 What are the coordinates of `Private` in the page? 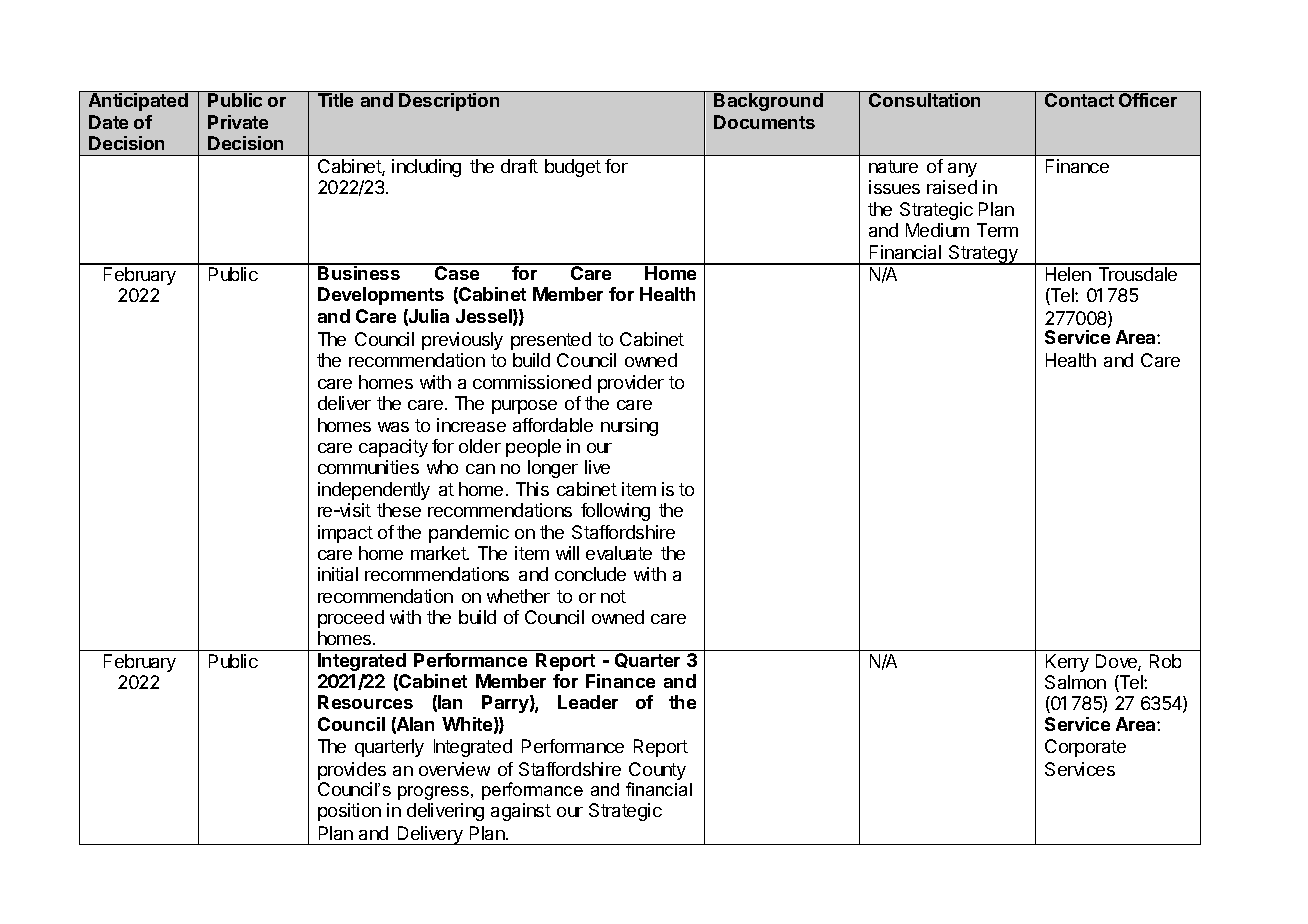 It's located at (238, 122).
